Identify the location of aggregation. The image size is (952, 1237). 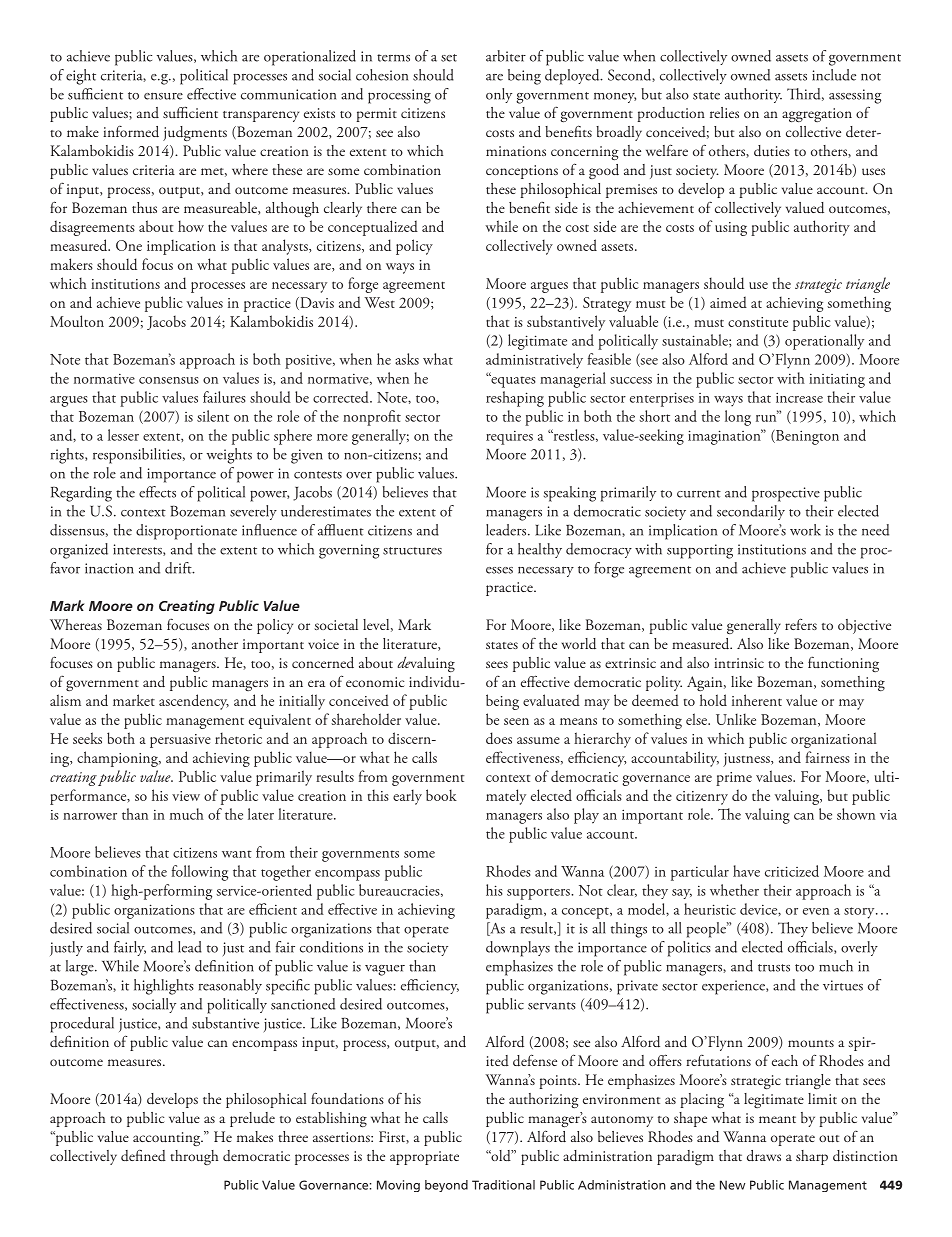
(817, 115).
